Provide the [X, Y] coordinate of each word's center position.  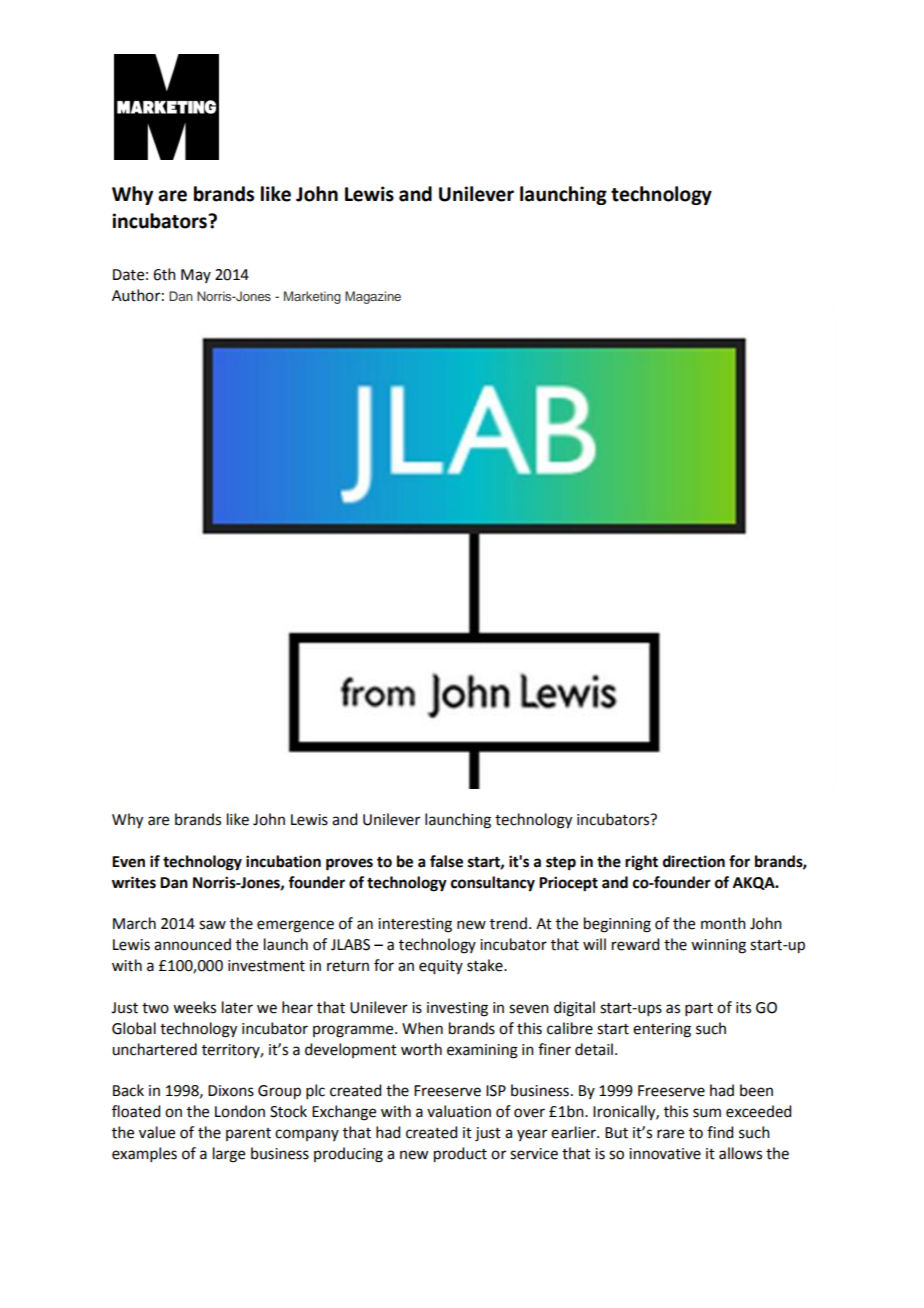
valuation [459, 1111]
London [240, 1111]
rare [670, 1134]
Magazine [373, 297]
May [196, 276]
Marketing [312, 297]
